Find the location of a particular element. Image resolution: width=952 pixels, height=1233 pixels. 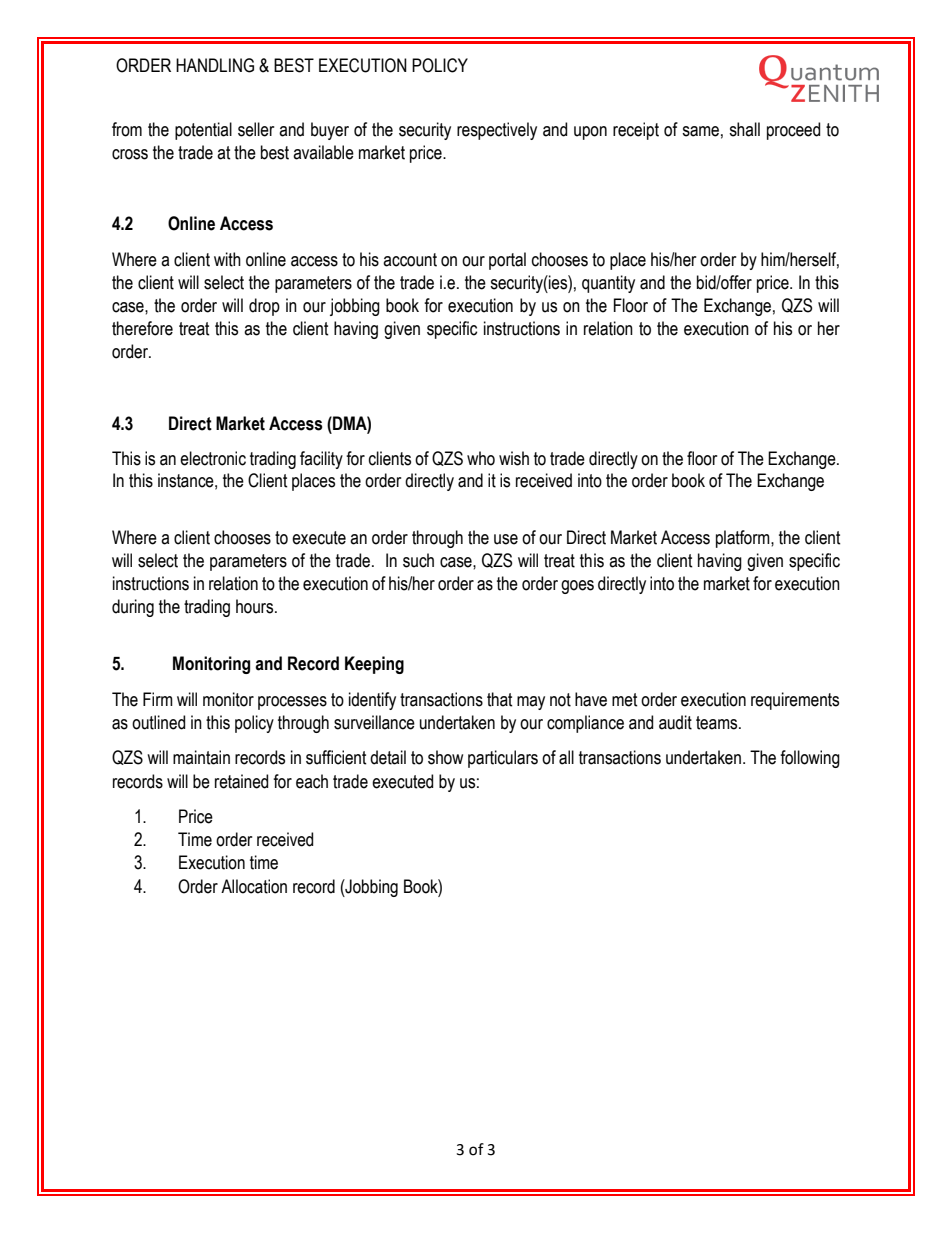

HANDLING is located at coordinates (215, 65).
